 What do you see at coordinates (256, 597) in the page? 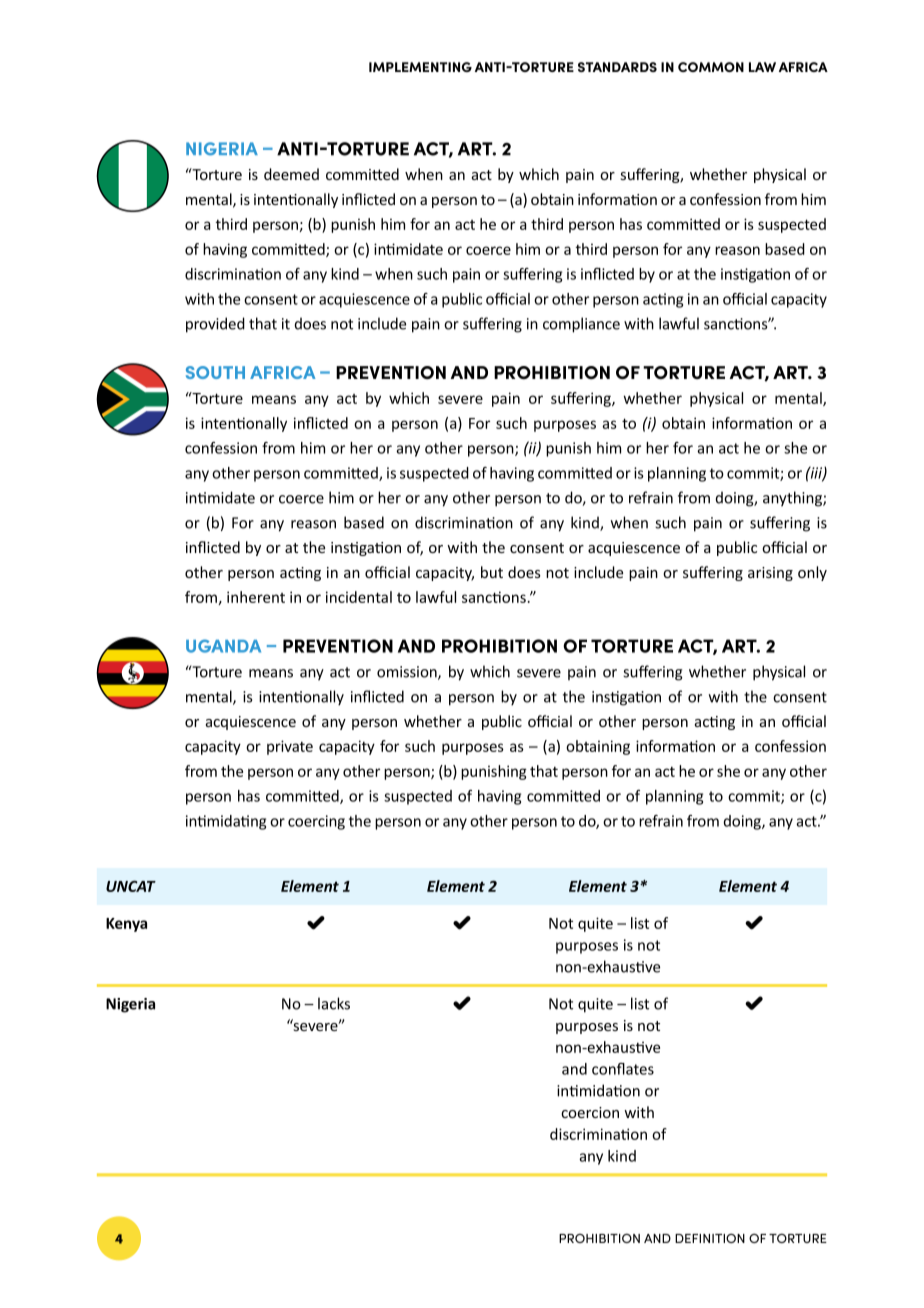
I see `inherent` at bounding box center [256, 597].
